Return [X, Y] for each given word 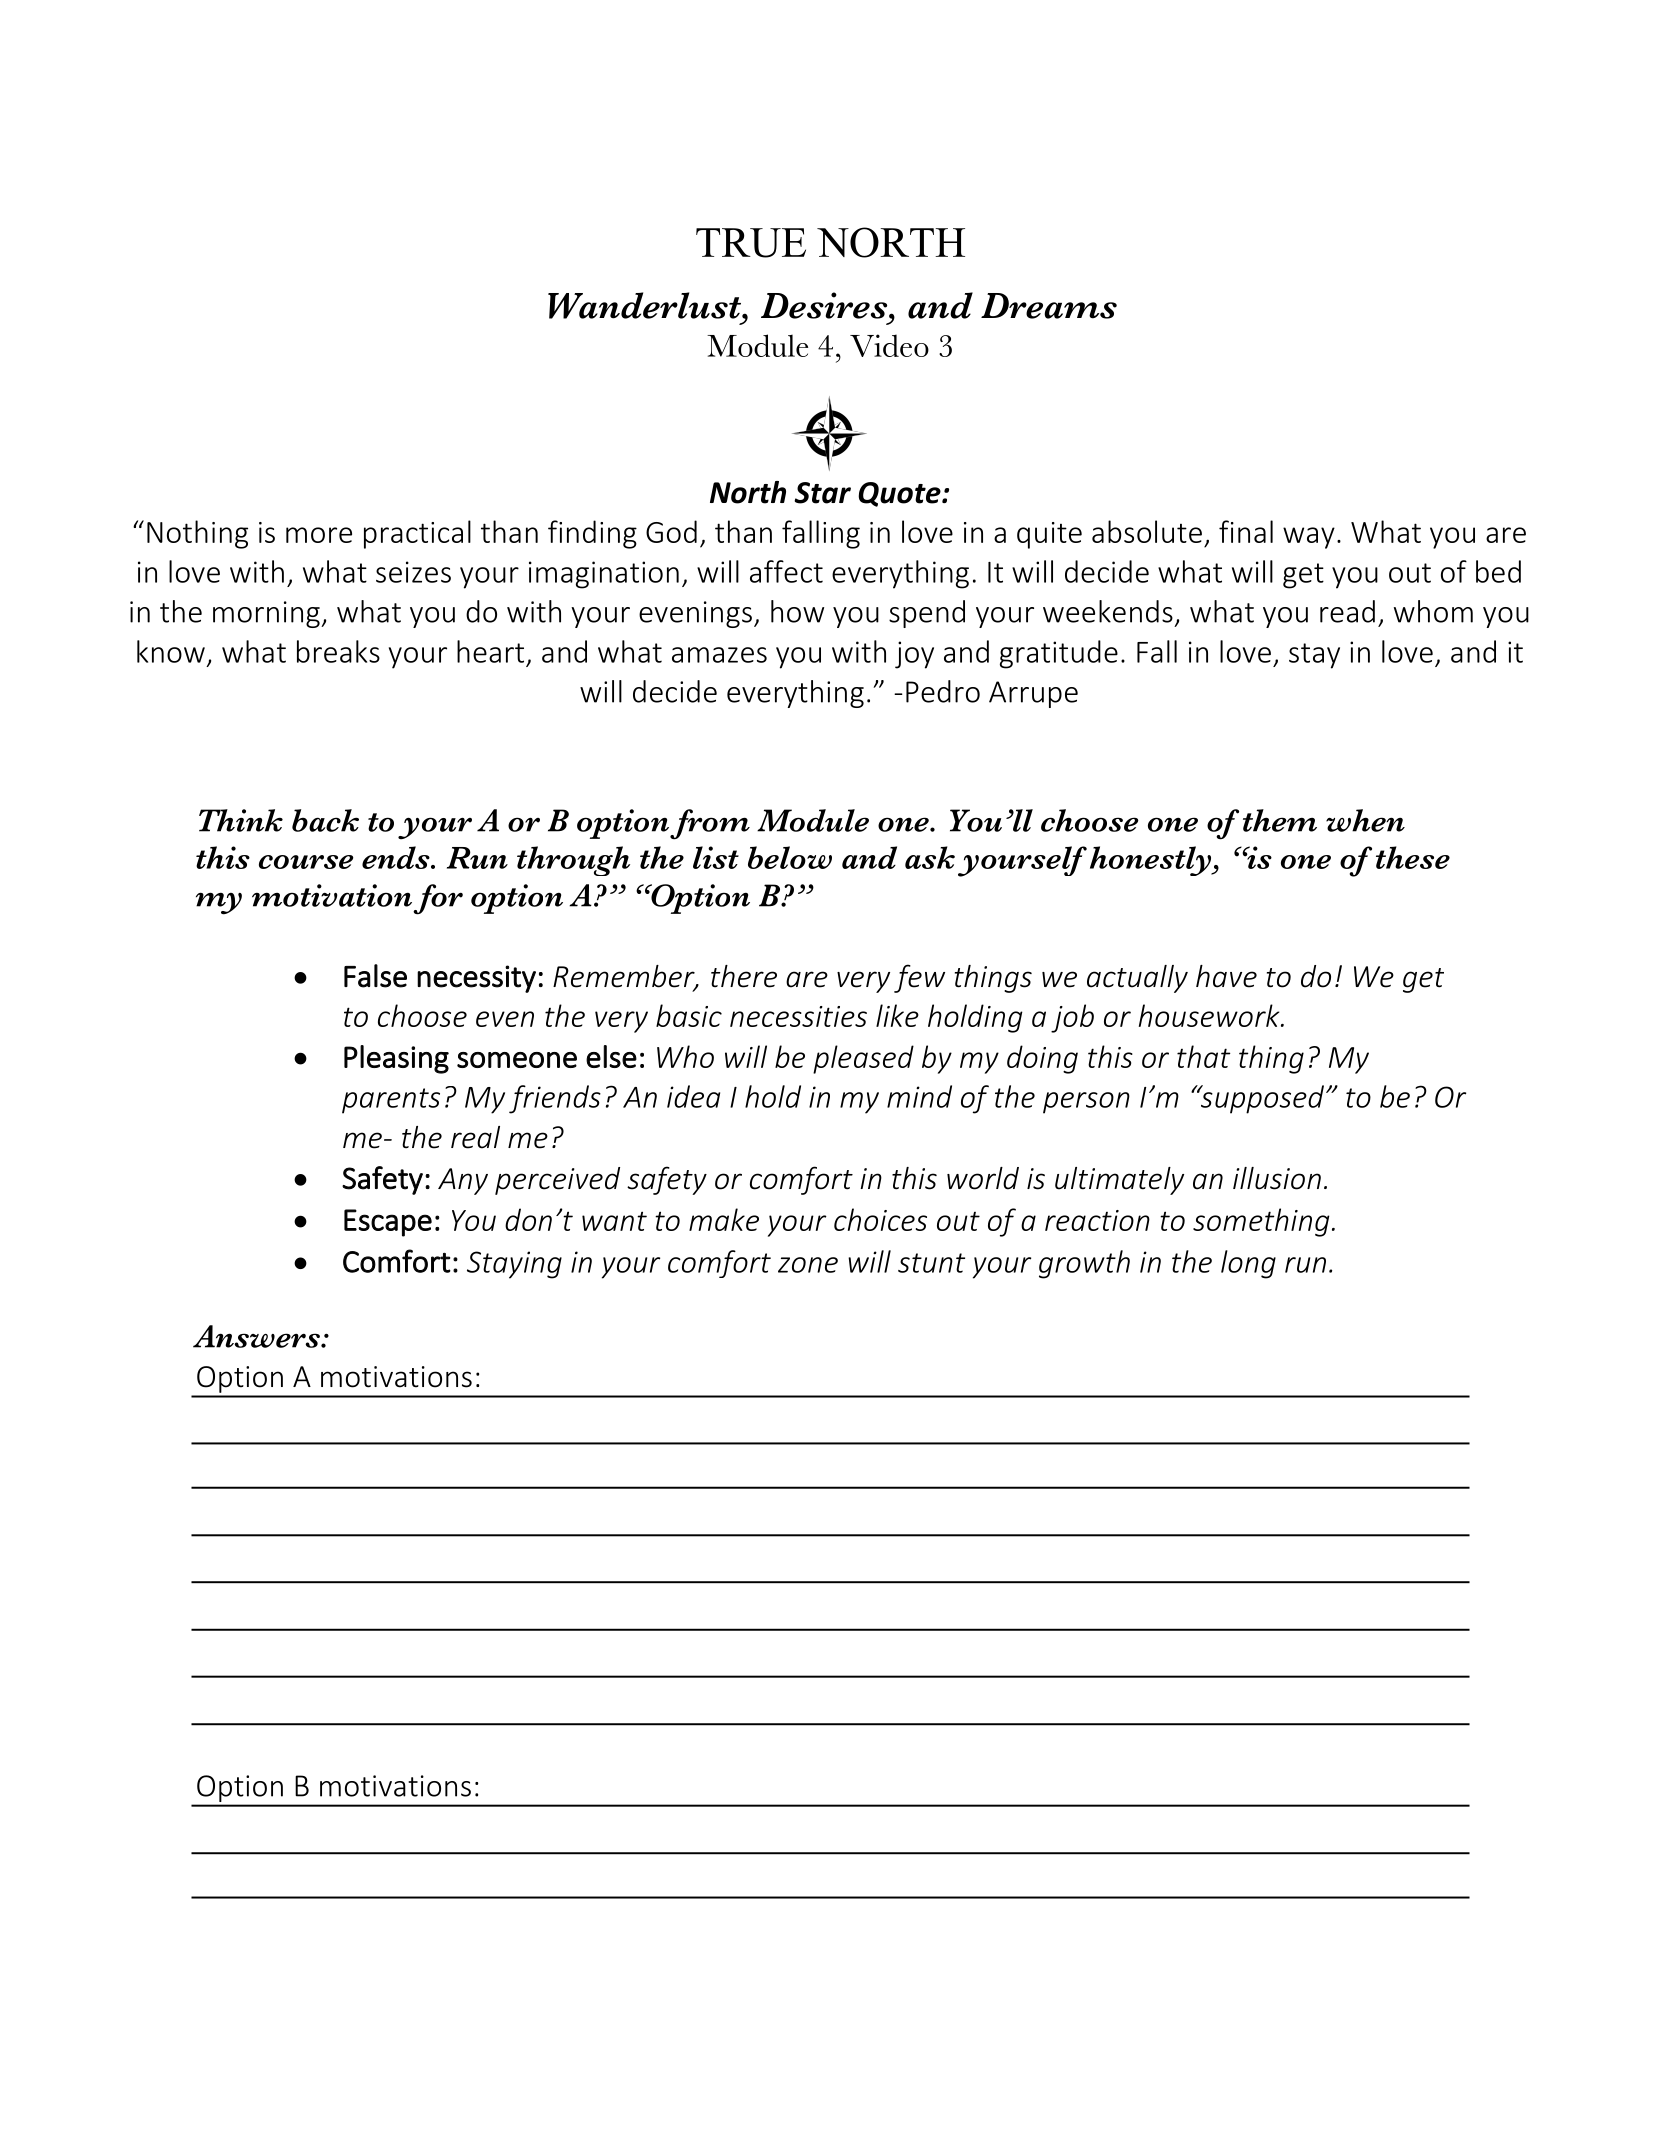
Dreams [1049, 306]
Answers [257, 1336]
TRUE [751, 243]
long [1248, 1264]
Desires [825, 305]
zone [808, 1265]
